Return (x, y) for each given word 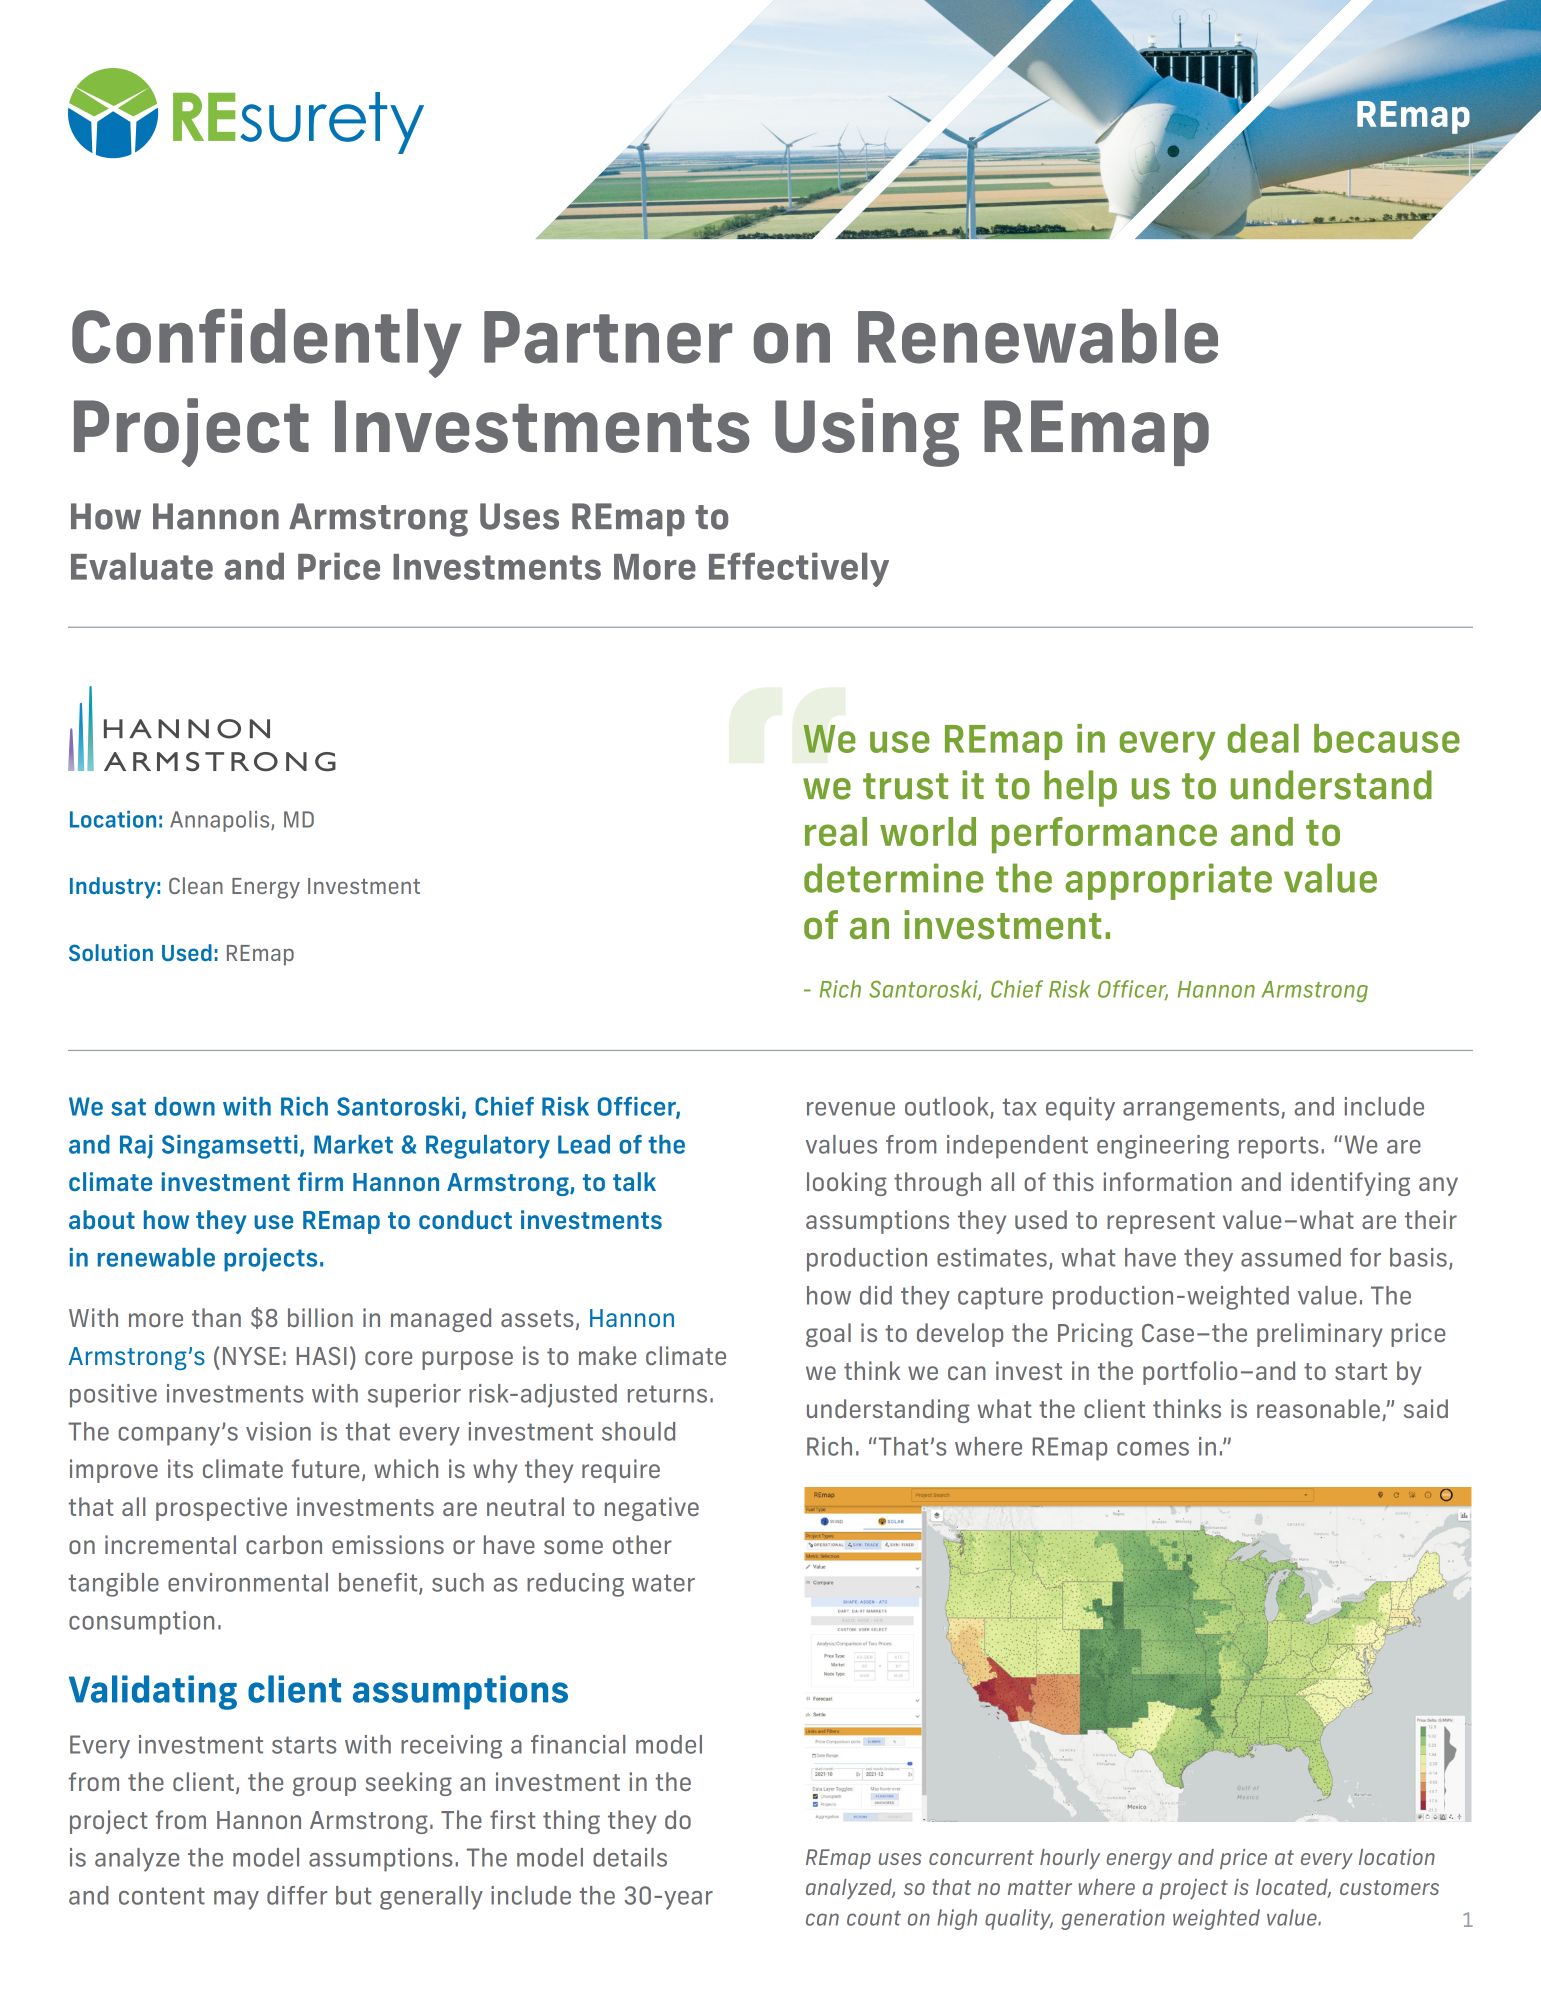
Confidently (267, 343)
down (185, 1106)
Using (867, 432)
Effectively (799, 569)
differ (297, 1895)
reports (1278, 1147)
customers (1389, 1887)
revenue (851, 1109)
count (874, 1918)
